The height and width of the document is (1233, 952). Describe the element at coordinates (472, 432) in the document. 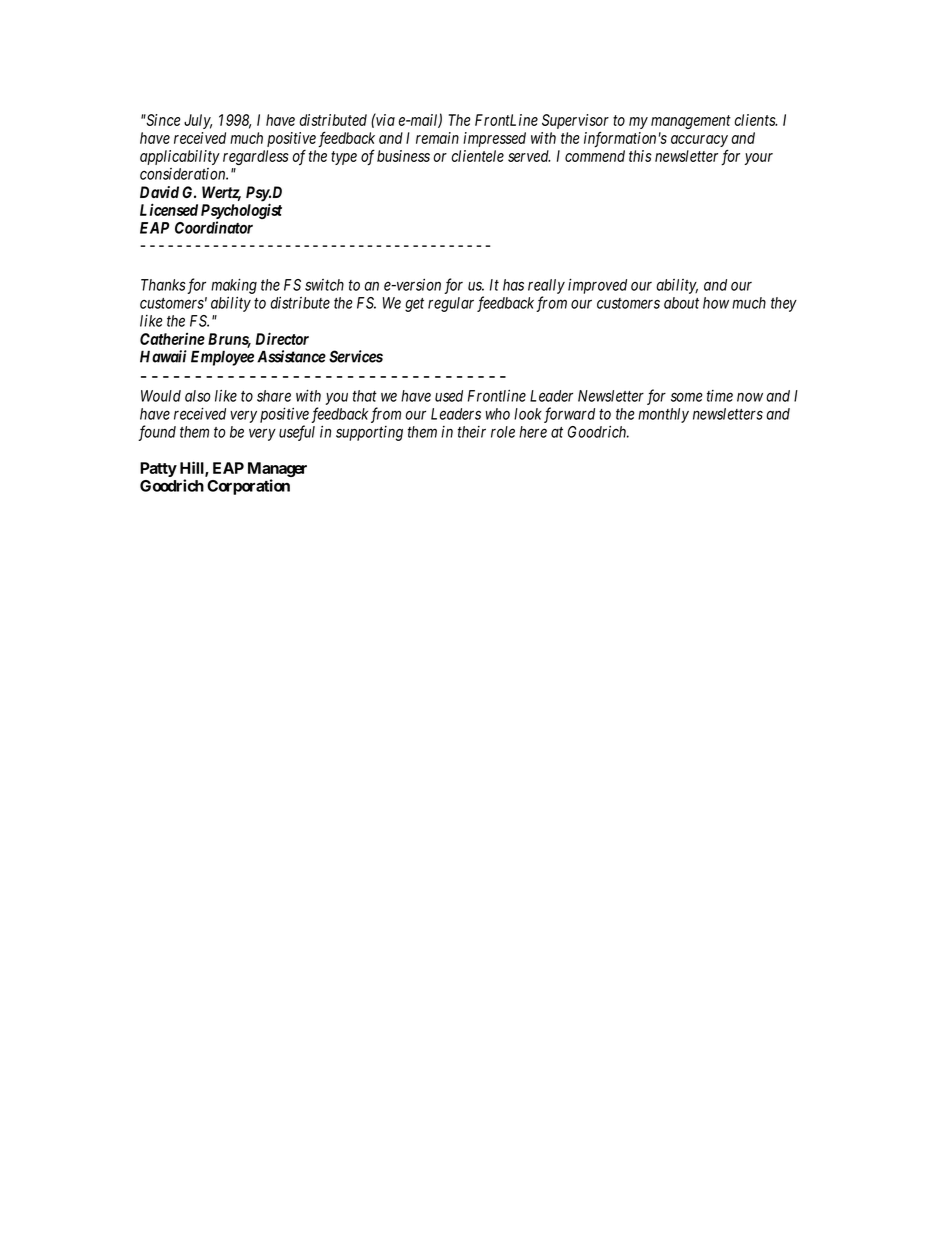

I see `their` at that location.
